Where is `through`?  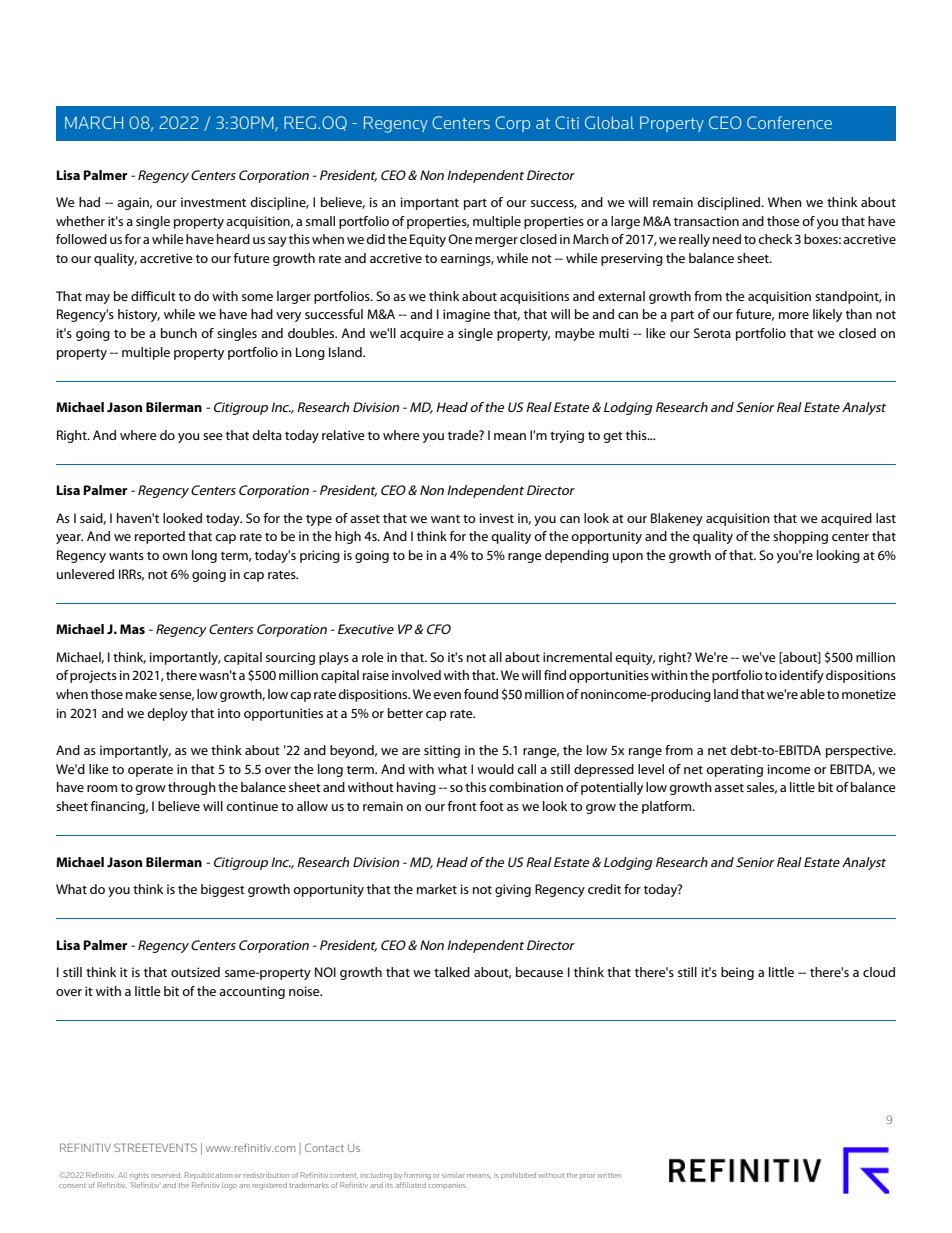 through is located at coordinates (192, 788).
